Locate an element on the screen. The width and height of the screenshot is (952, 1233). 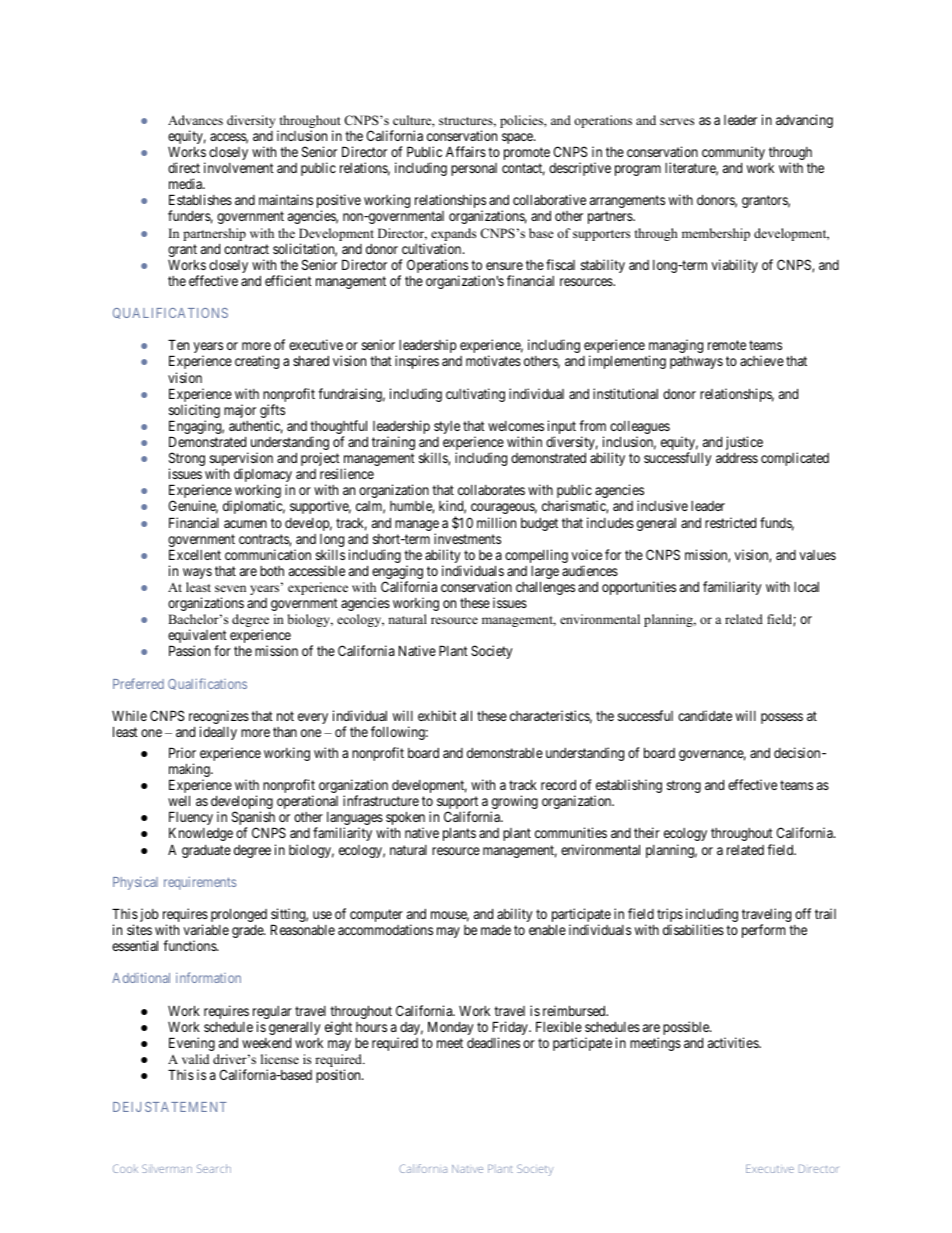
soliciting is located at coordinates (194, 412).
